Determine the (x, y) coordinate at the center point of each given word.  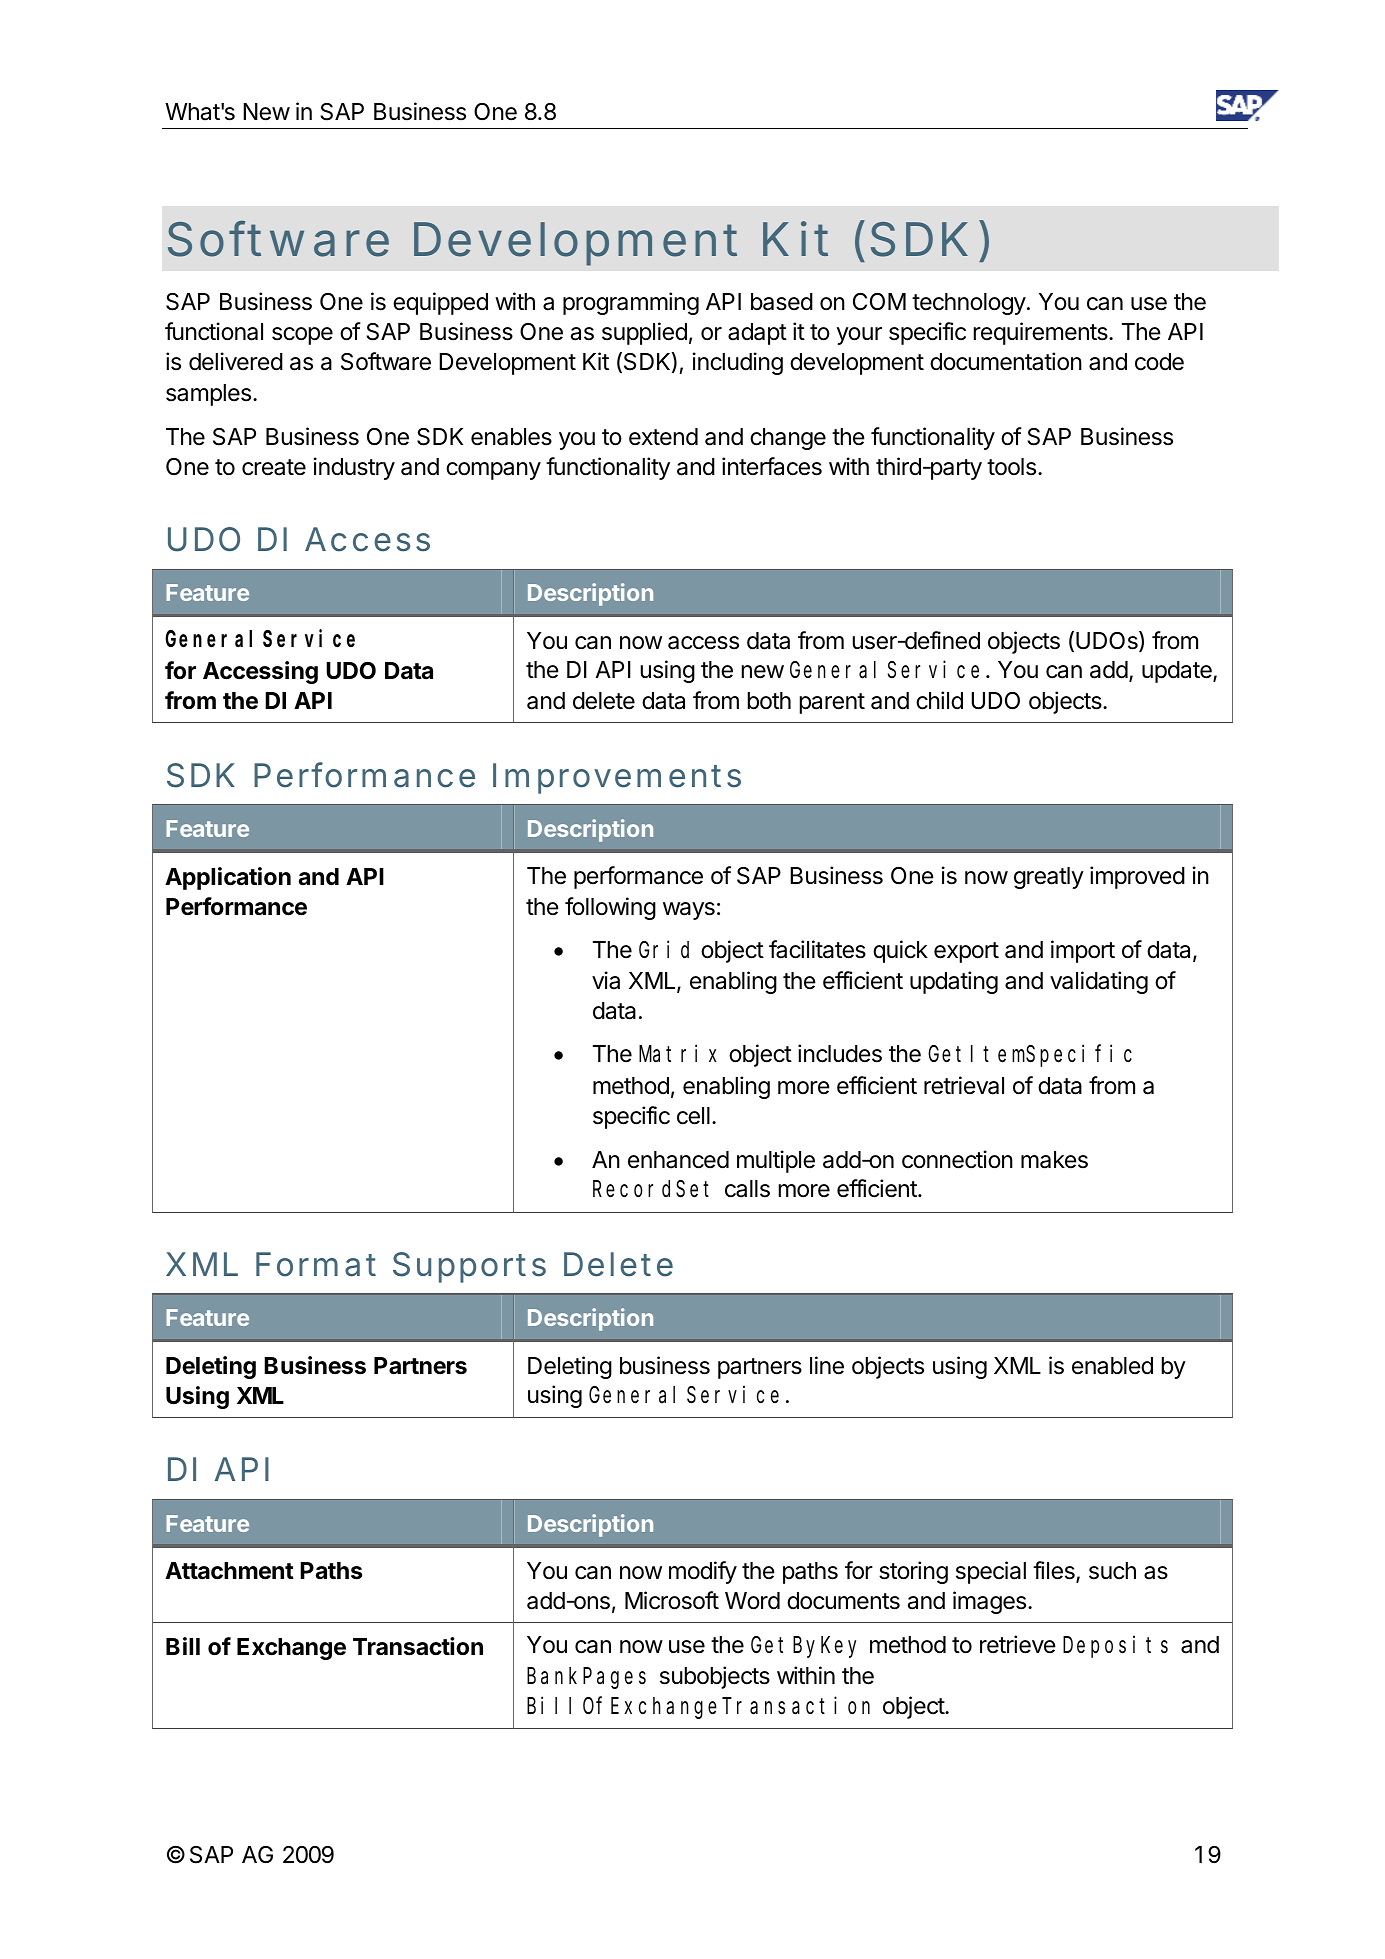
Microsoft (672, 1600)
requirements (1042, 333)
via (606, 980)
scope (302, 336)
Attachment (229, 1571)
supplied (644, 333)
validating (1099, 982)
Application (228, 878)
